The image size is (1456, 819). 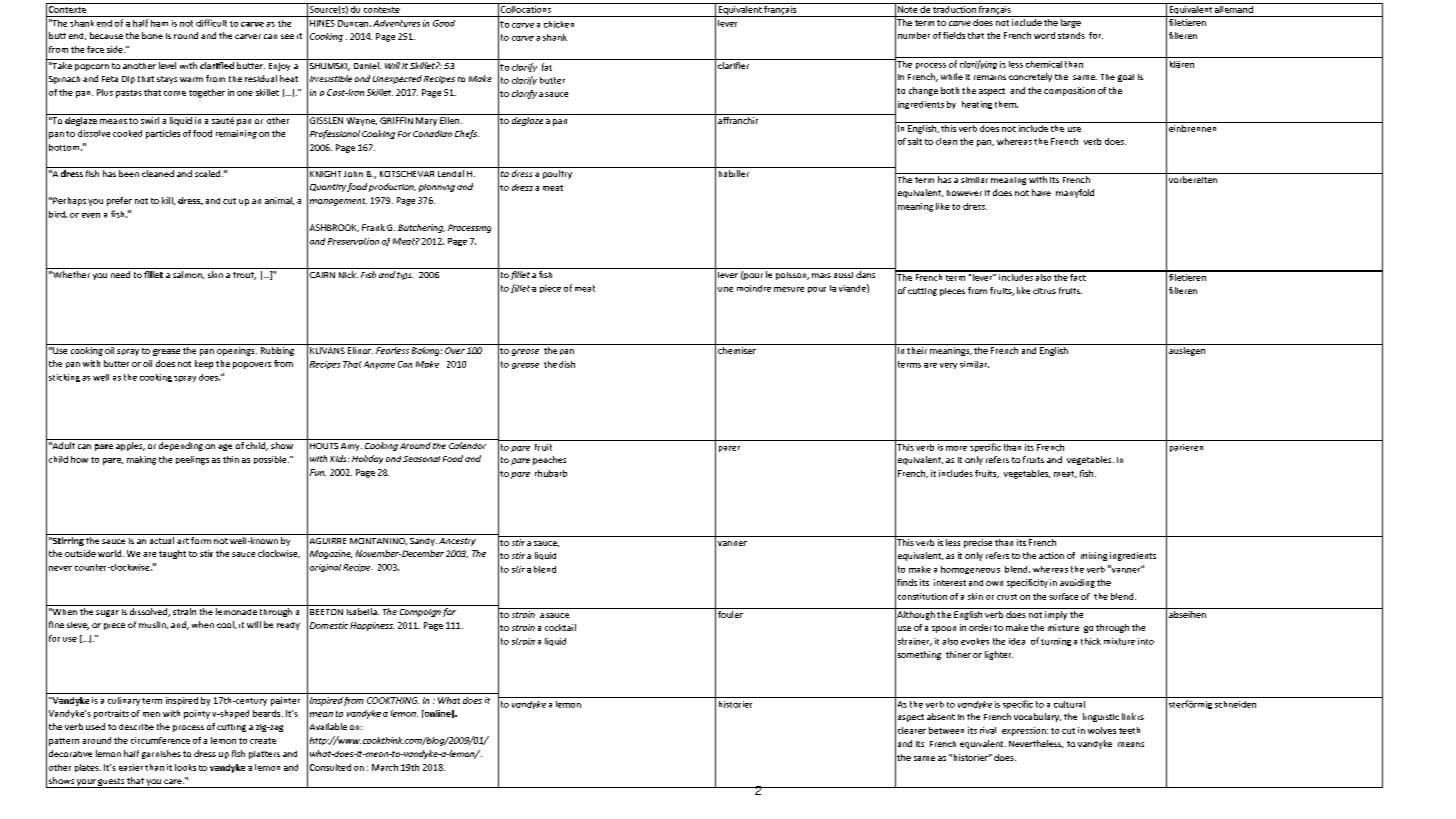 I want to click on citrus, so click(x=1044, y=291).
